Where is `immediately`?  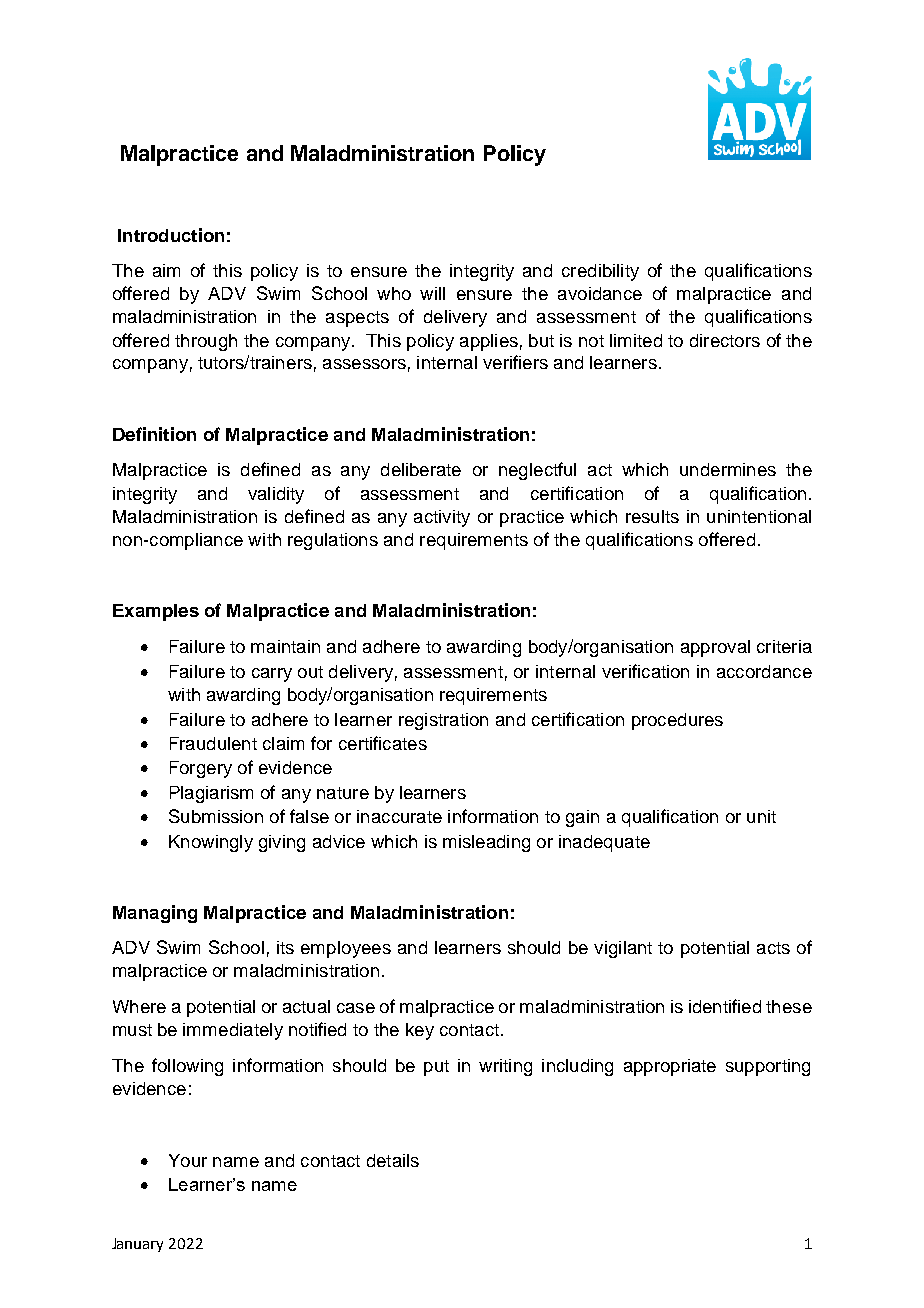 immediately is located at coordinates (233, 1031).
